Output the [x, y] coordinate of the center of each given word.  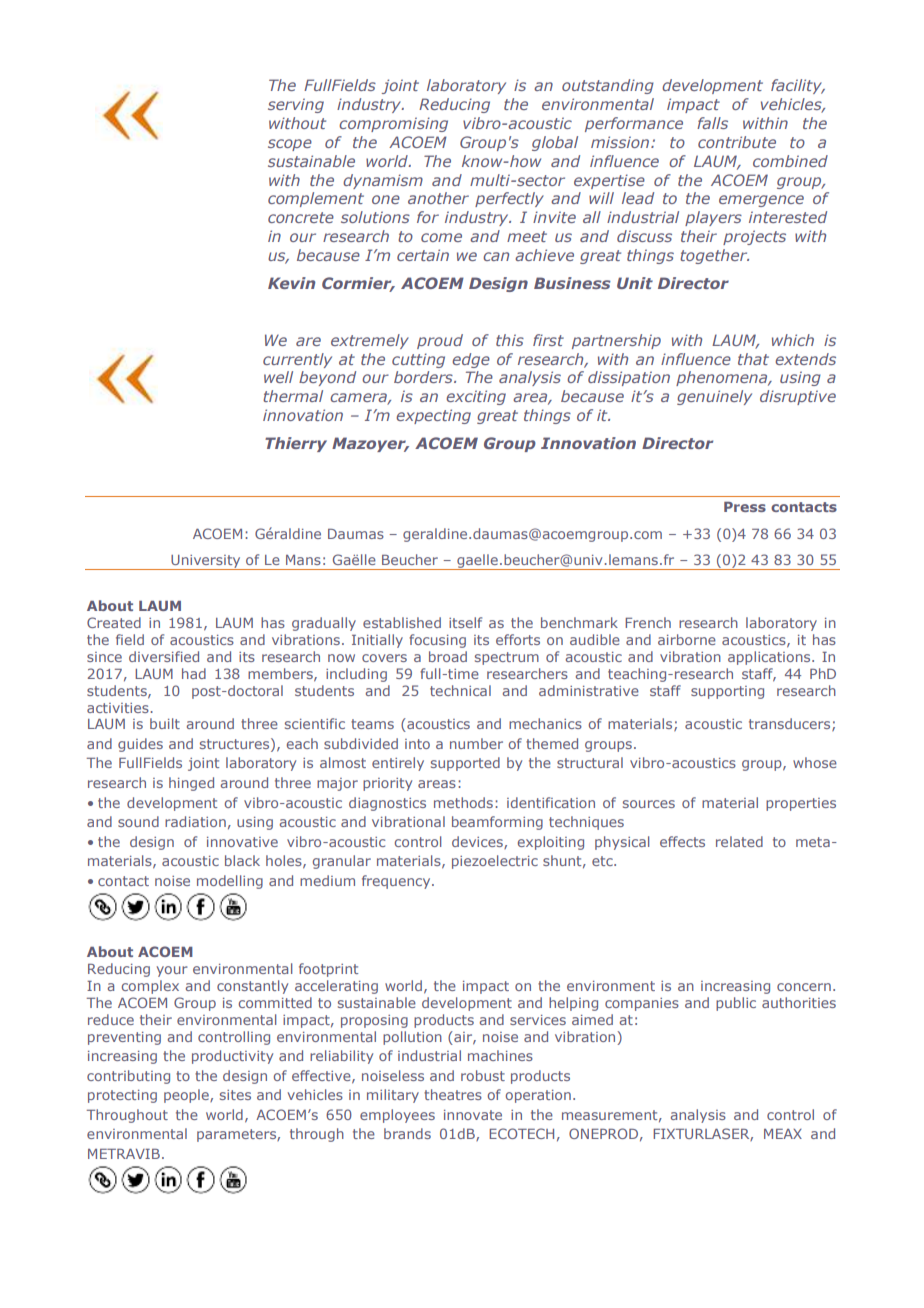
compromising [393, 124]
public [736, 1004]
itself [465, 622]
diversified [164, 656]
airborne [687, 639]
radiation [195, 821]
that [753, 359]
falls [712, 123]
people [187, 1096]
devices [478, 842]
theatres [453, 1094]
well [278, 377]
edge [471, 360]
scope [290, 145]
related [739, 841]
